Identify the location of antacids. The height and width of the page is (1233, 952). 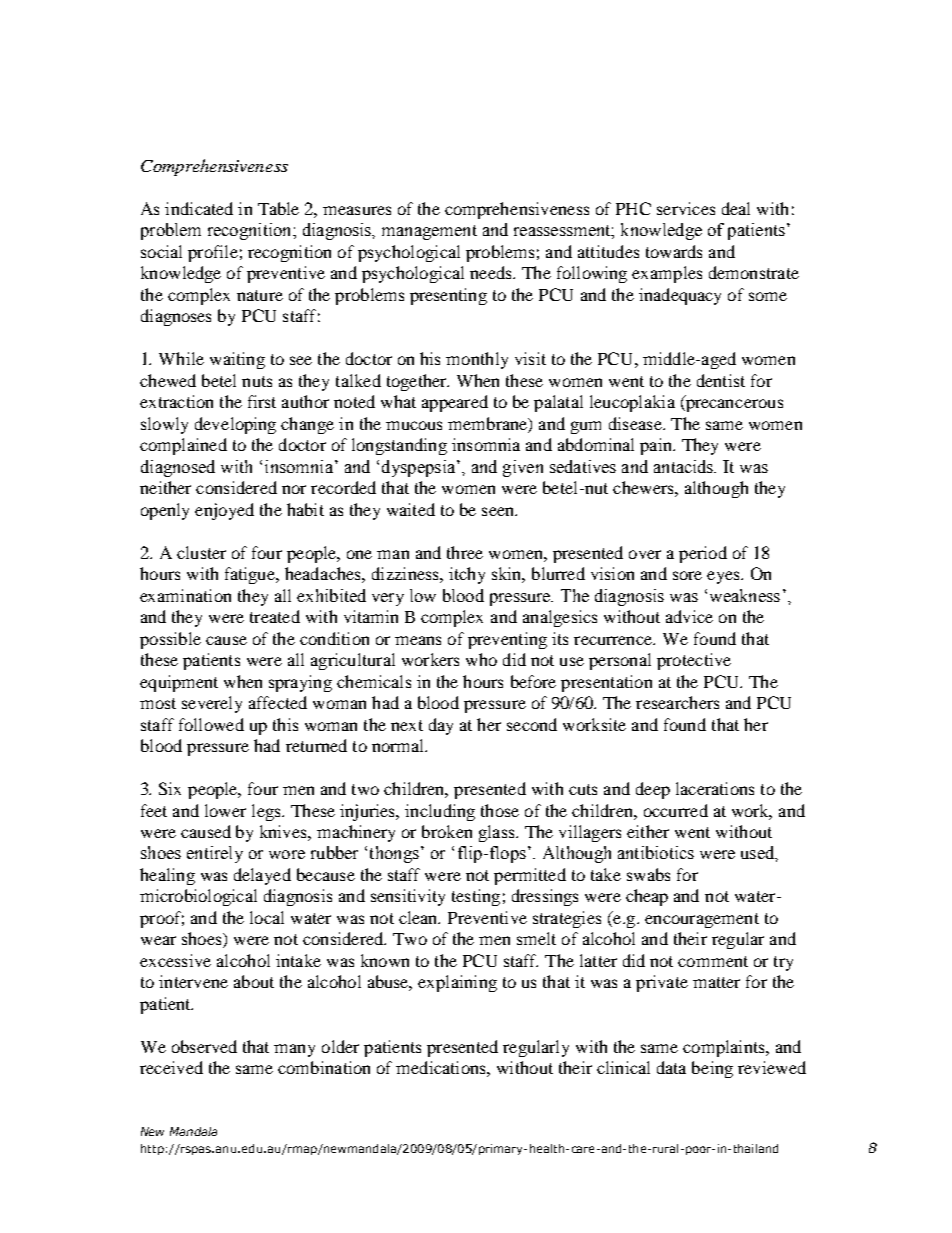
(685, 466).
